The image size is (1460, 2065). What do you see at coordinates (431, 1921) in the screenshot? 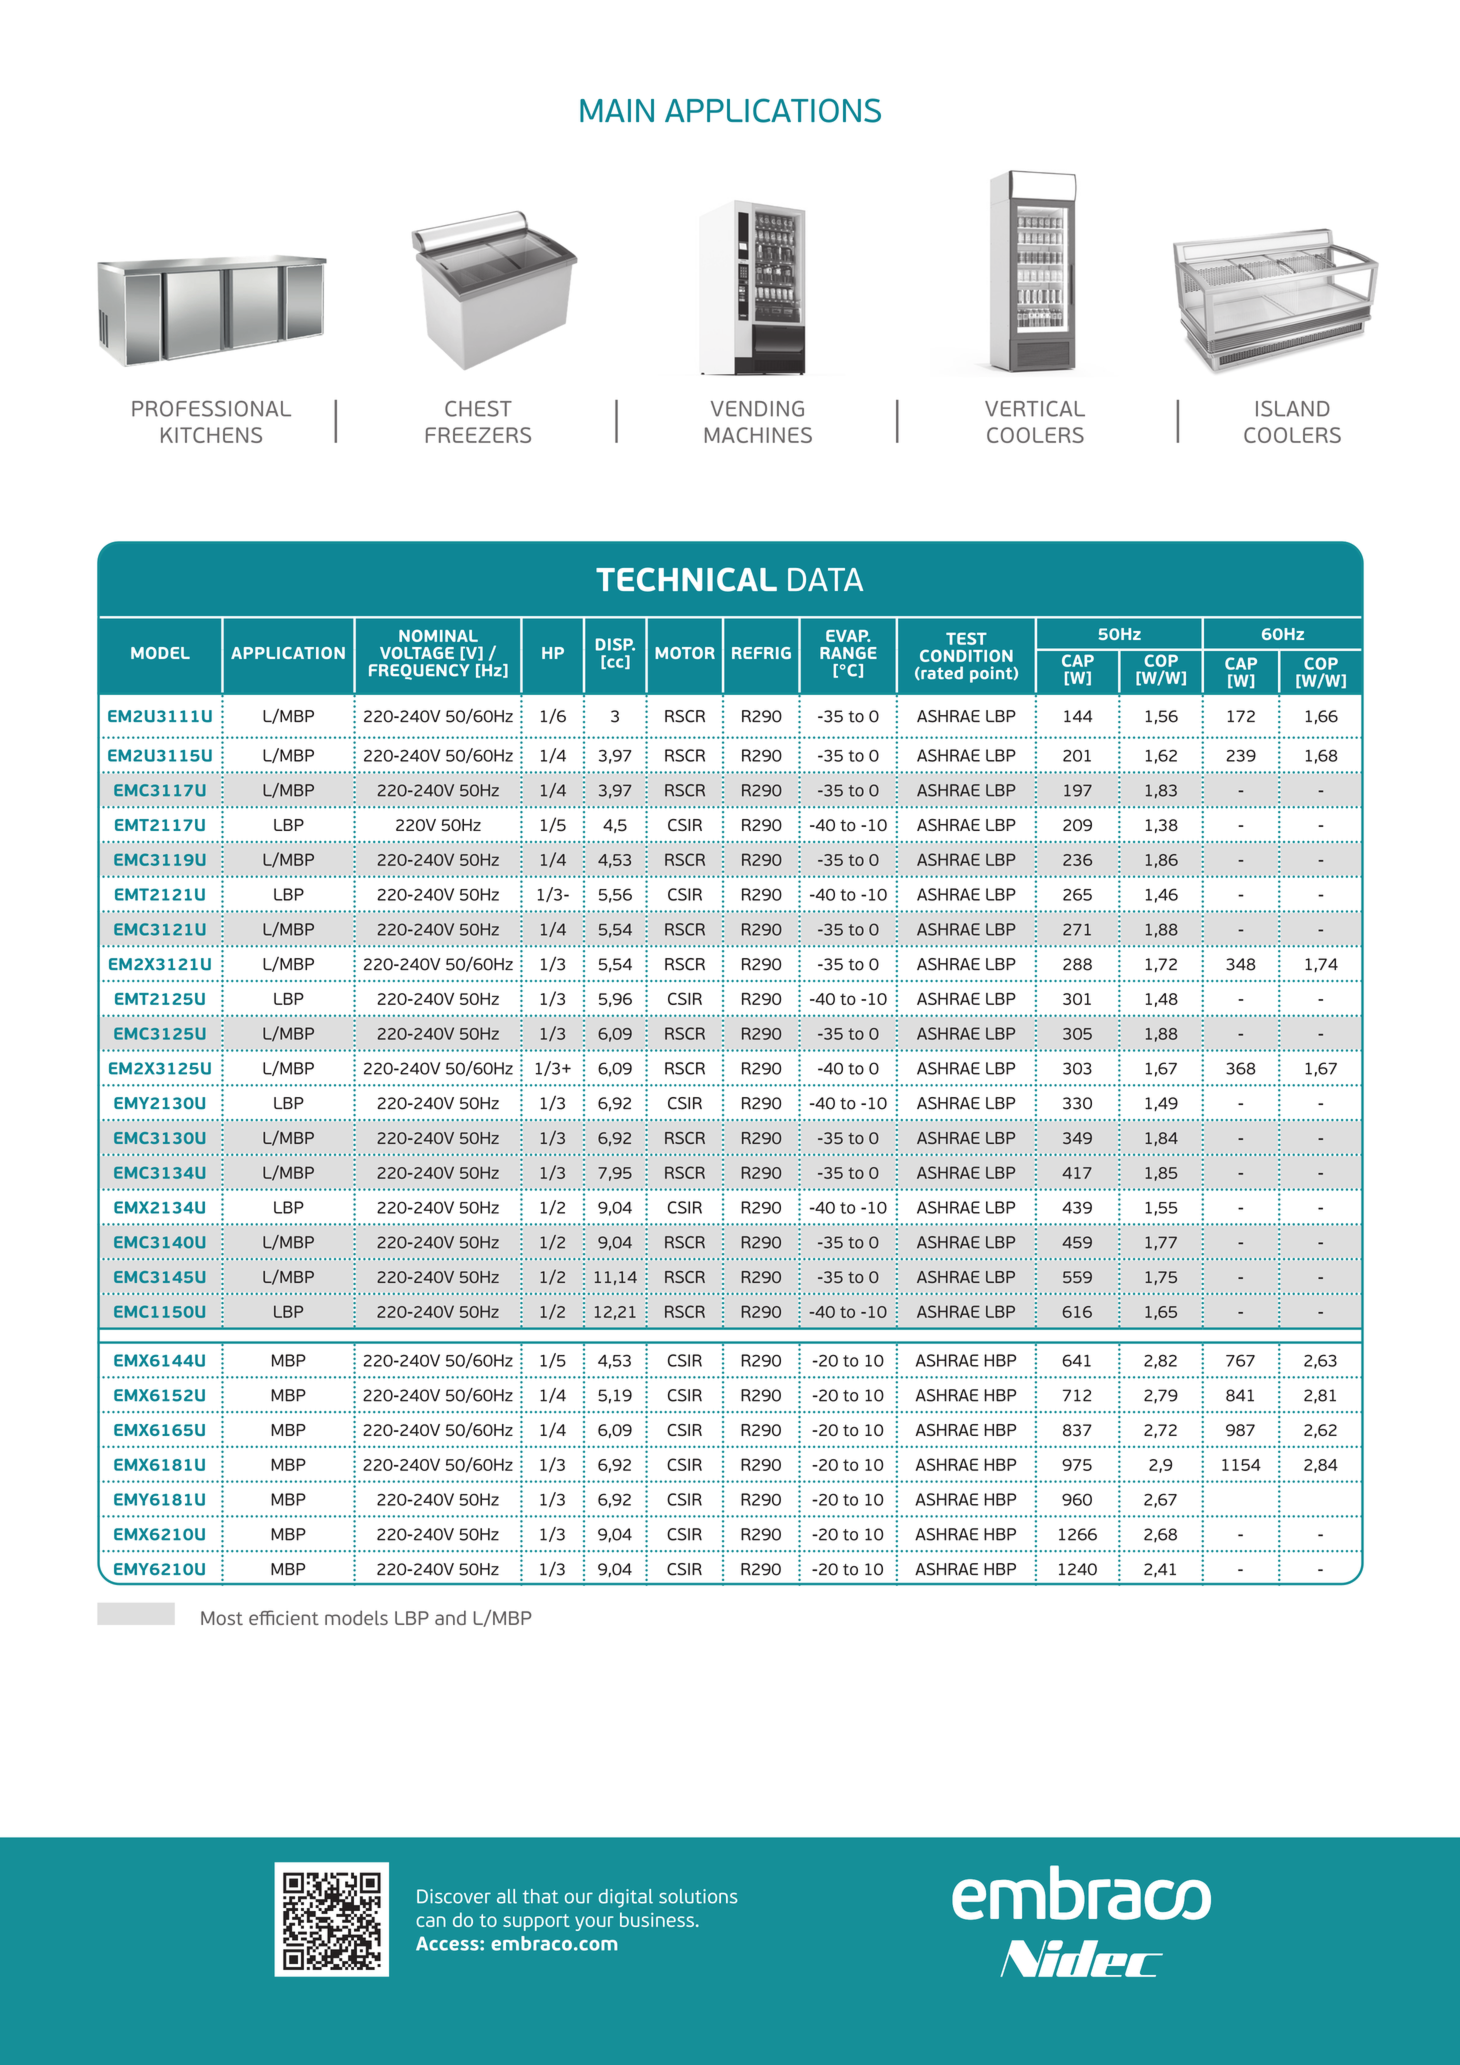
I see `can` at bounding box center [431, 1921].
